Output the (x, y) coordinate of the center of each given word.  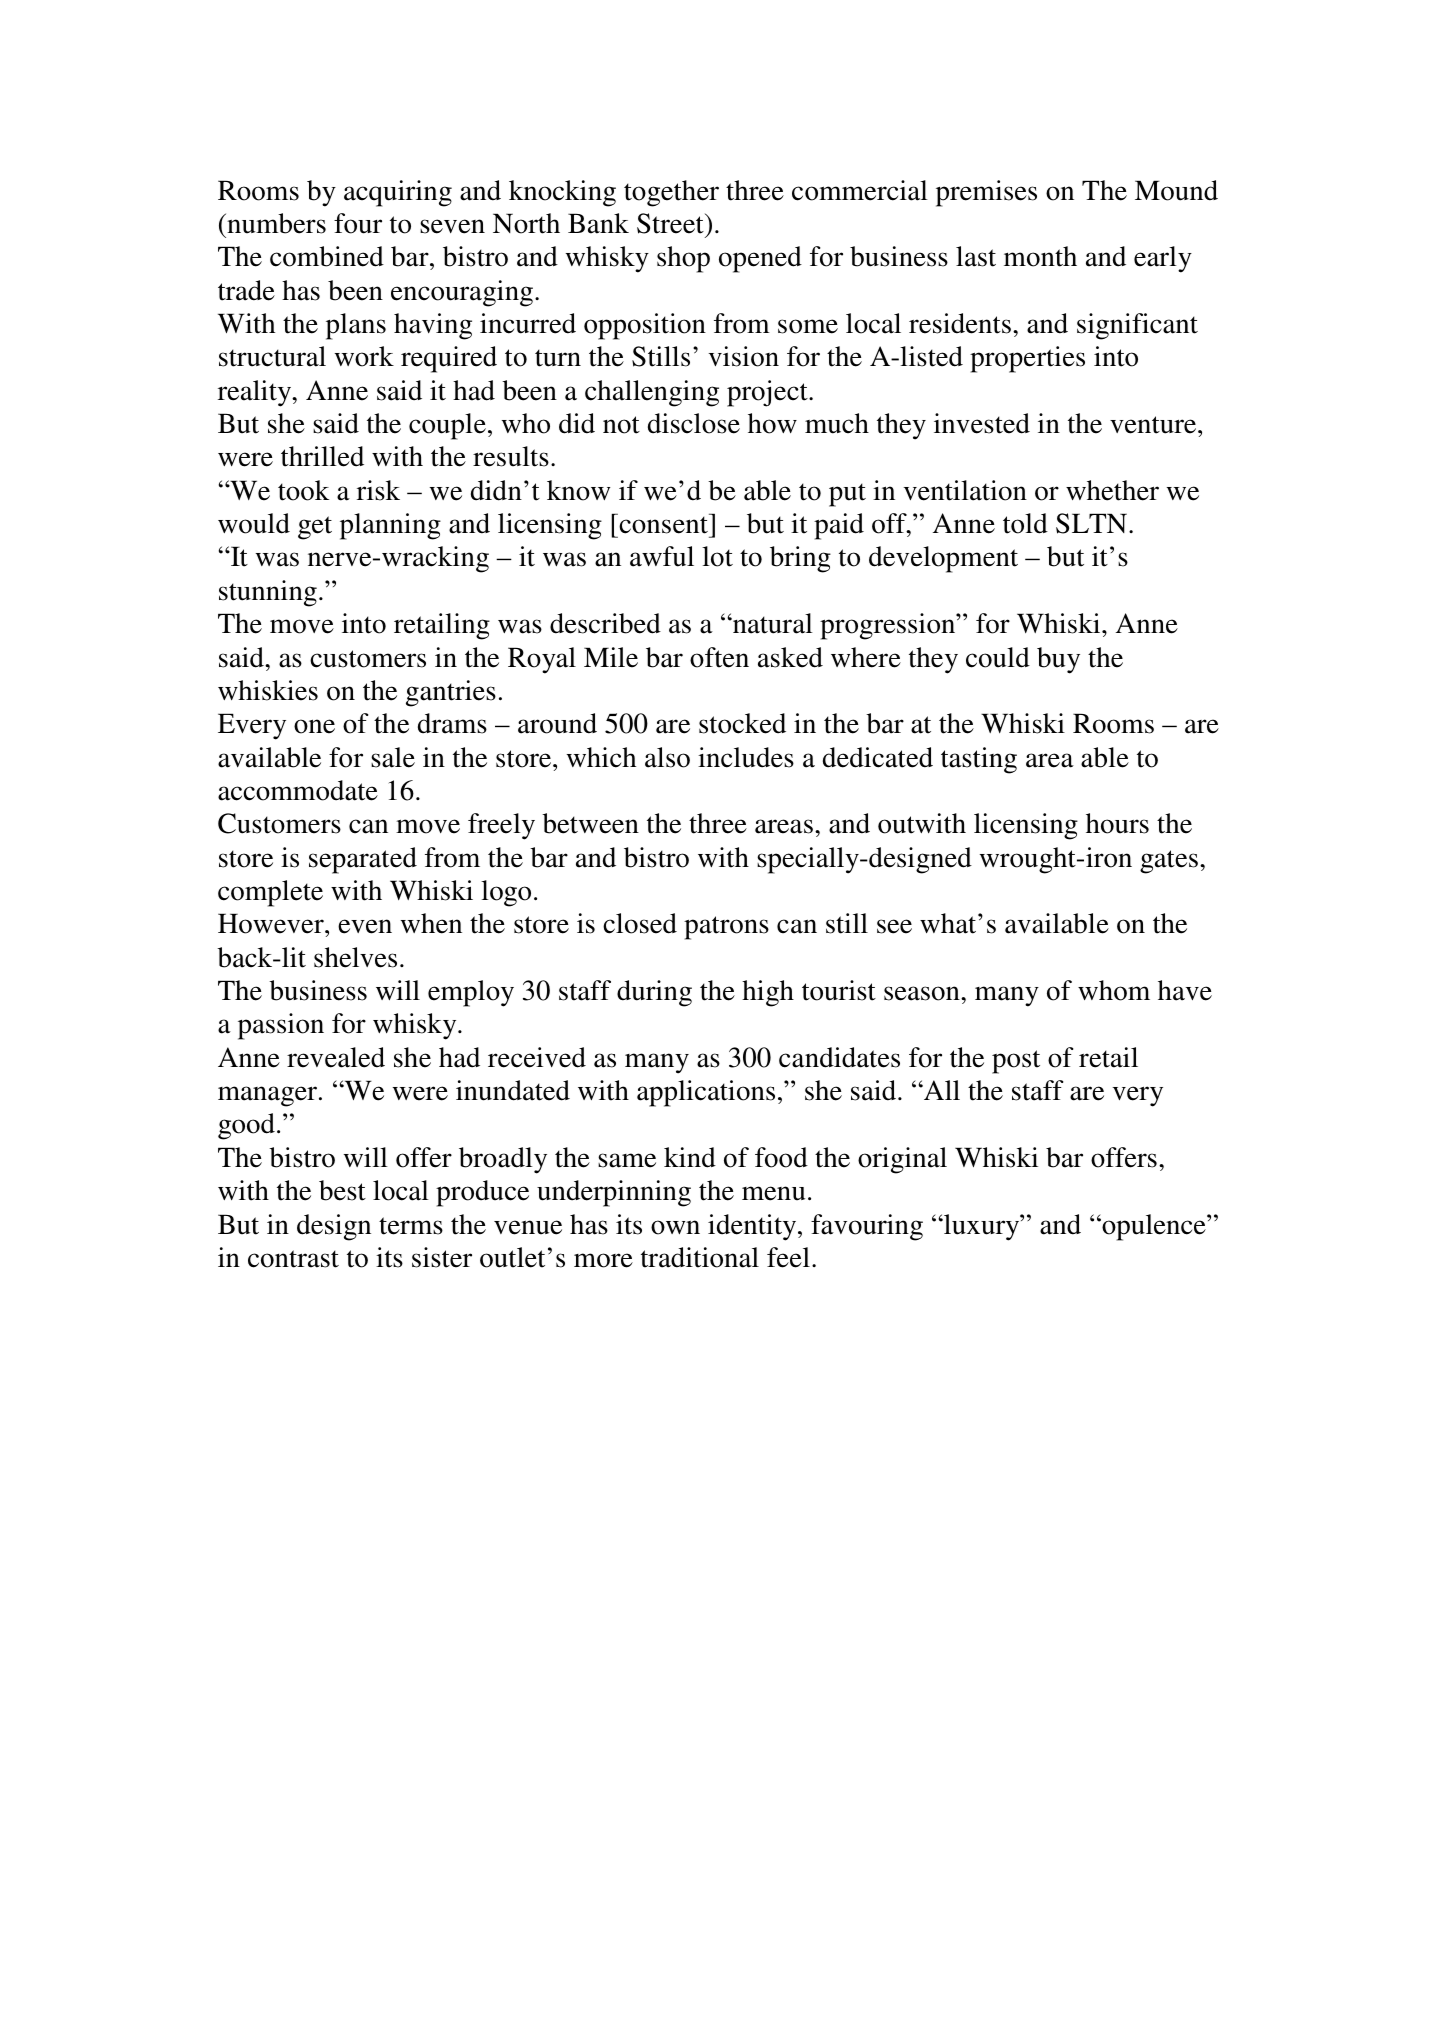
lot (717, 556)
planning (390, 526)
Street (671, 223)
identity (753, 1227)
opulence (1154, 1227)
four (358, 223)
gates (1169, 862)
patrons (726, 928)
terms (411, 1226)
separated (363, 860)
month (1040, 256)
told (1025, 523)
